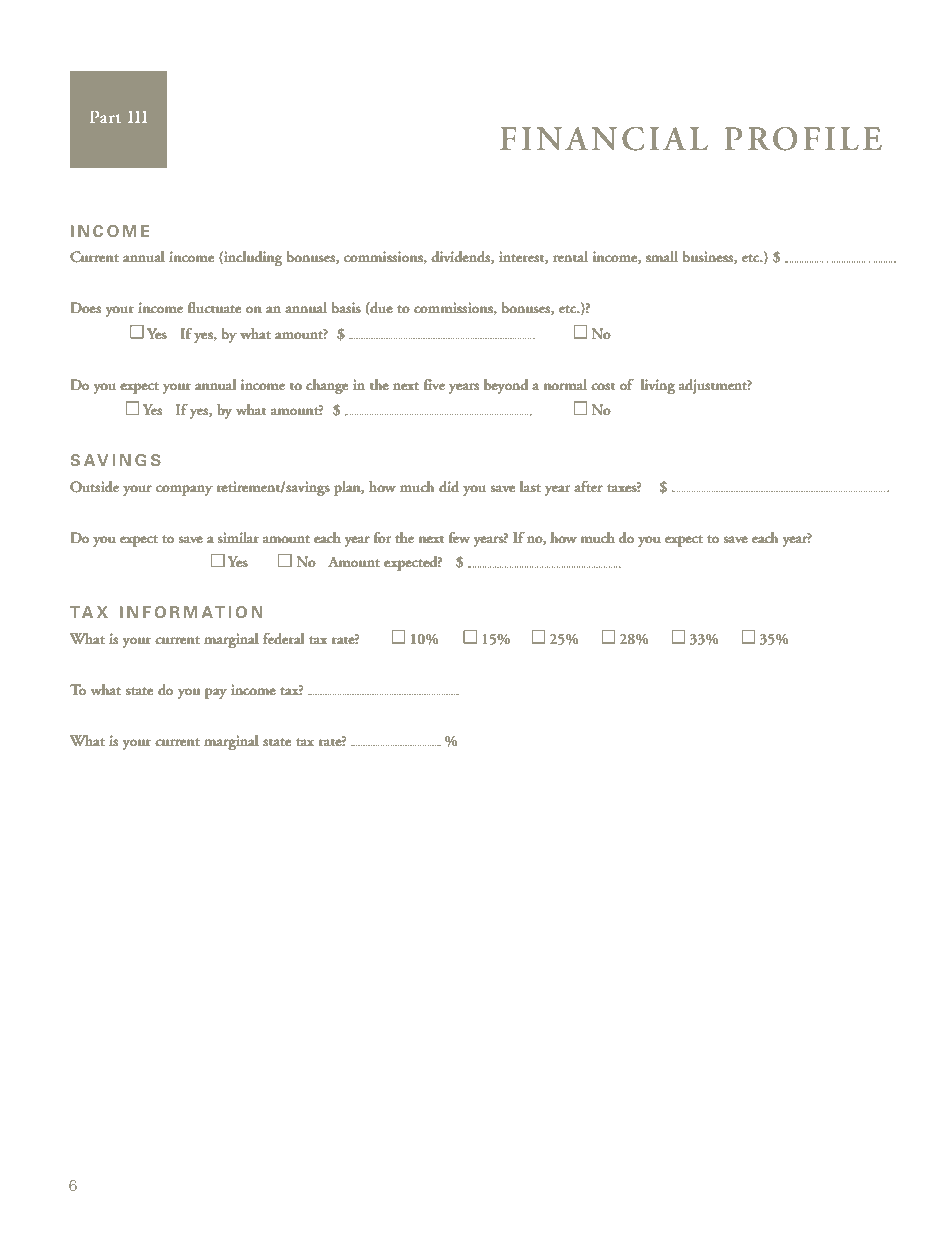 This document has height=1233, width=952. What do you see at coordinates (137, 117) in the document?
I see `III` at bounding box center [137, 117].
